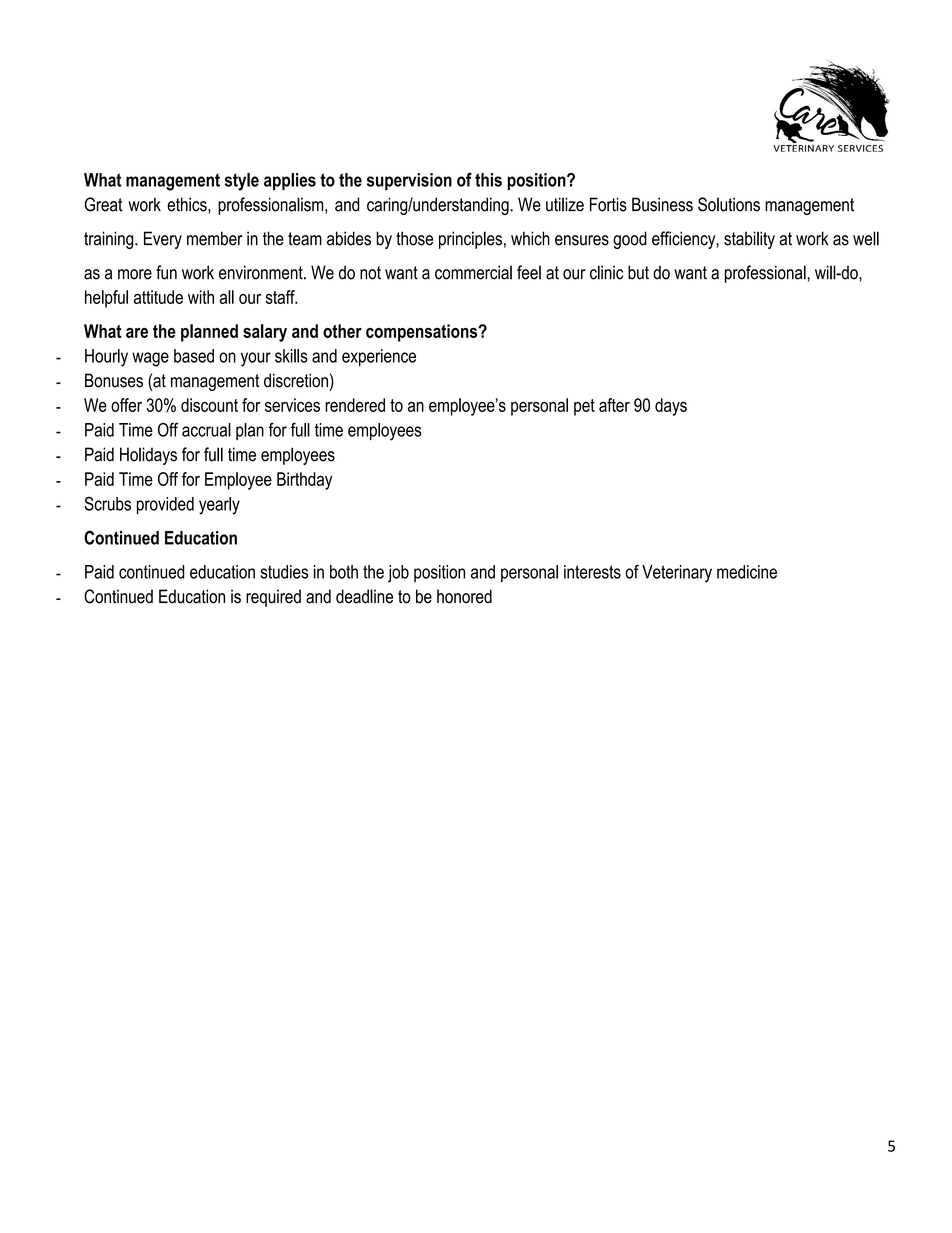 Image resolution: width=952 pixels, height=1233 pixels. What do you see at coordinates (747, 572) in the document?
I see `medicine` at bounding box center [747, 572].
